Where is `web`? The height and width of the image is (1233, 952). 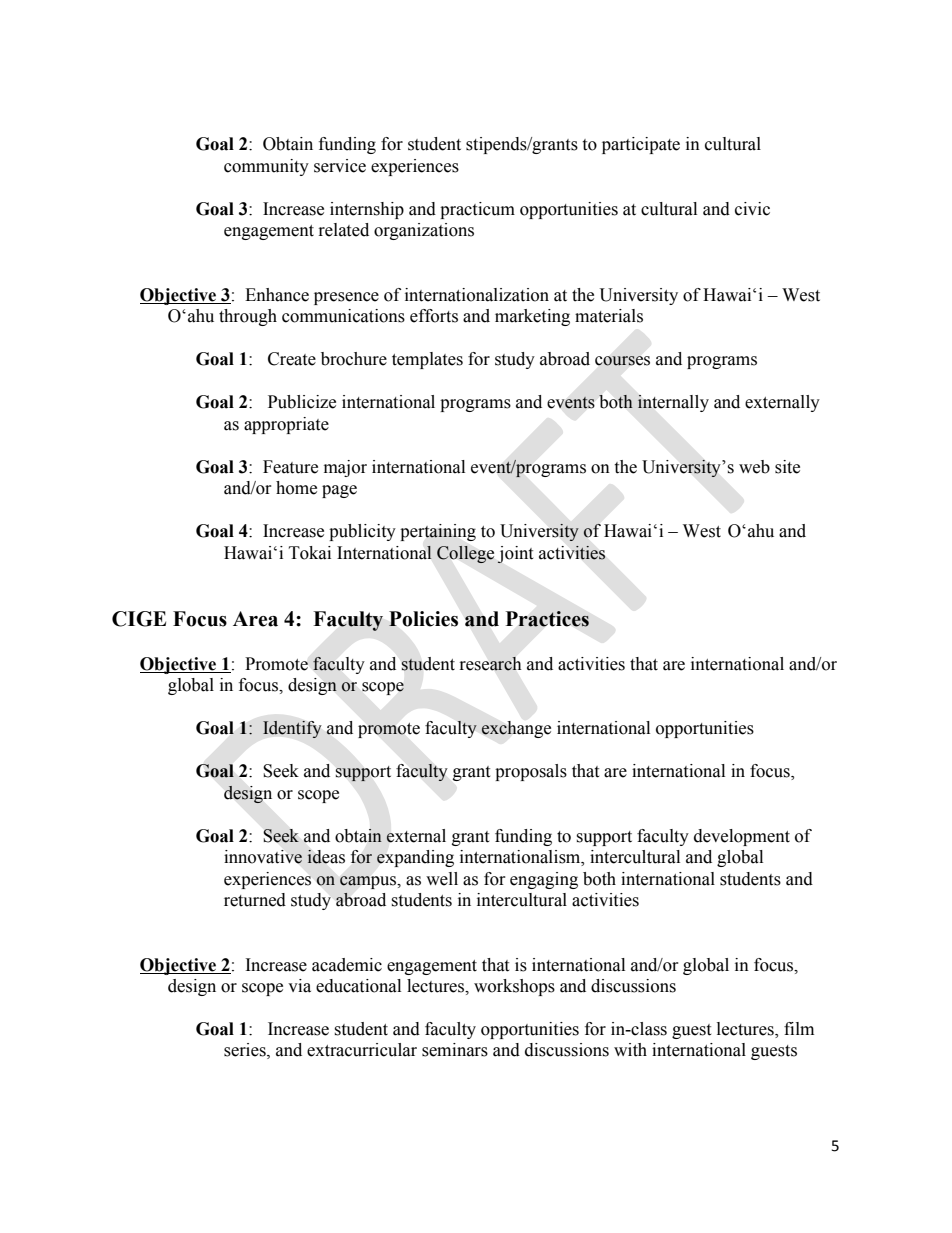 web is located at coordinates (754, 467).
